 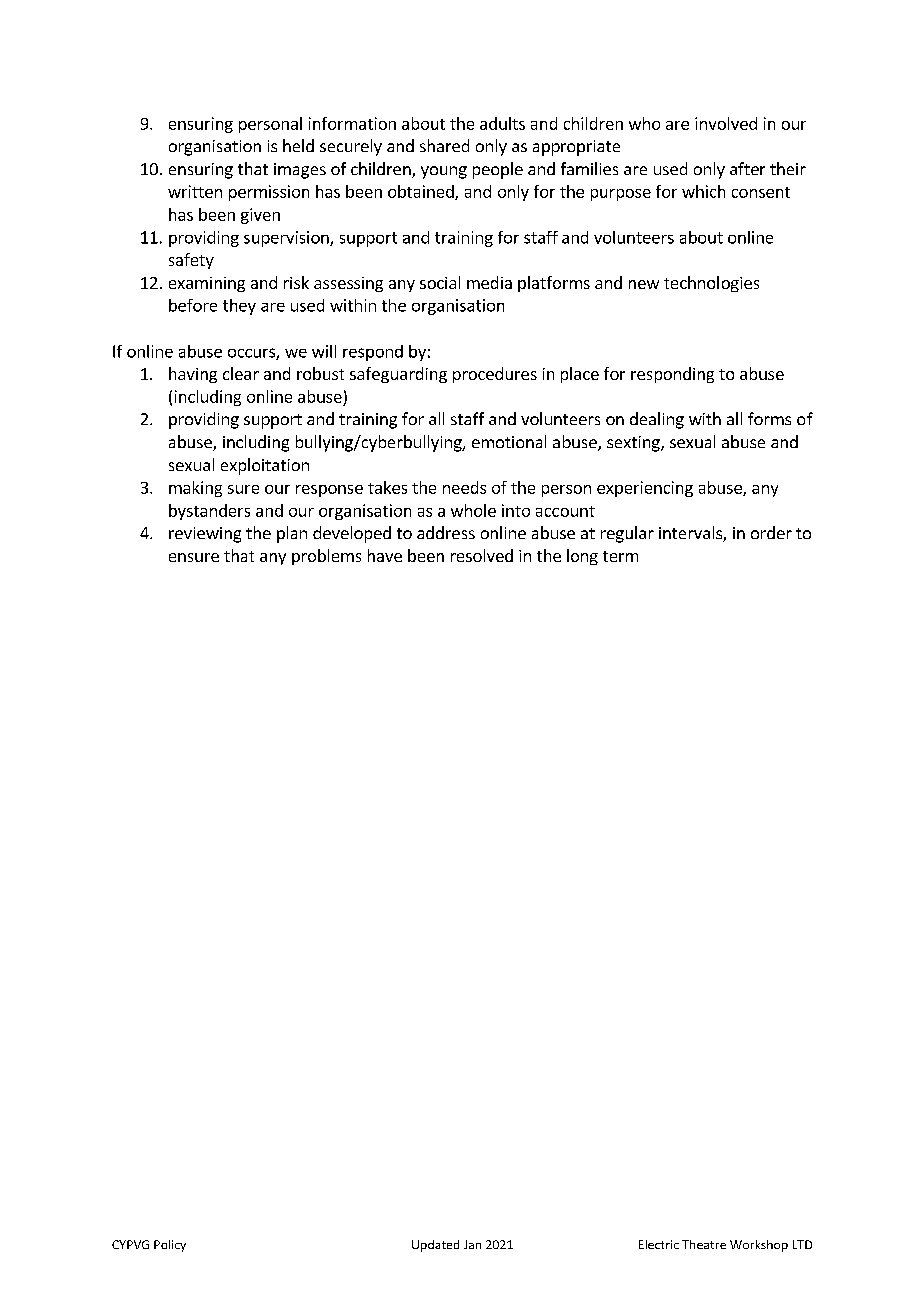 I want to click on dealing, so click(x=657, y=420).
